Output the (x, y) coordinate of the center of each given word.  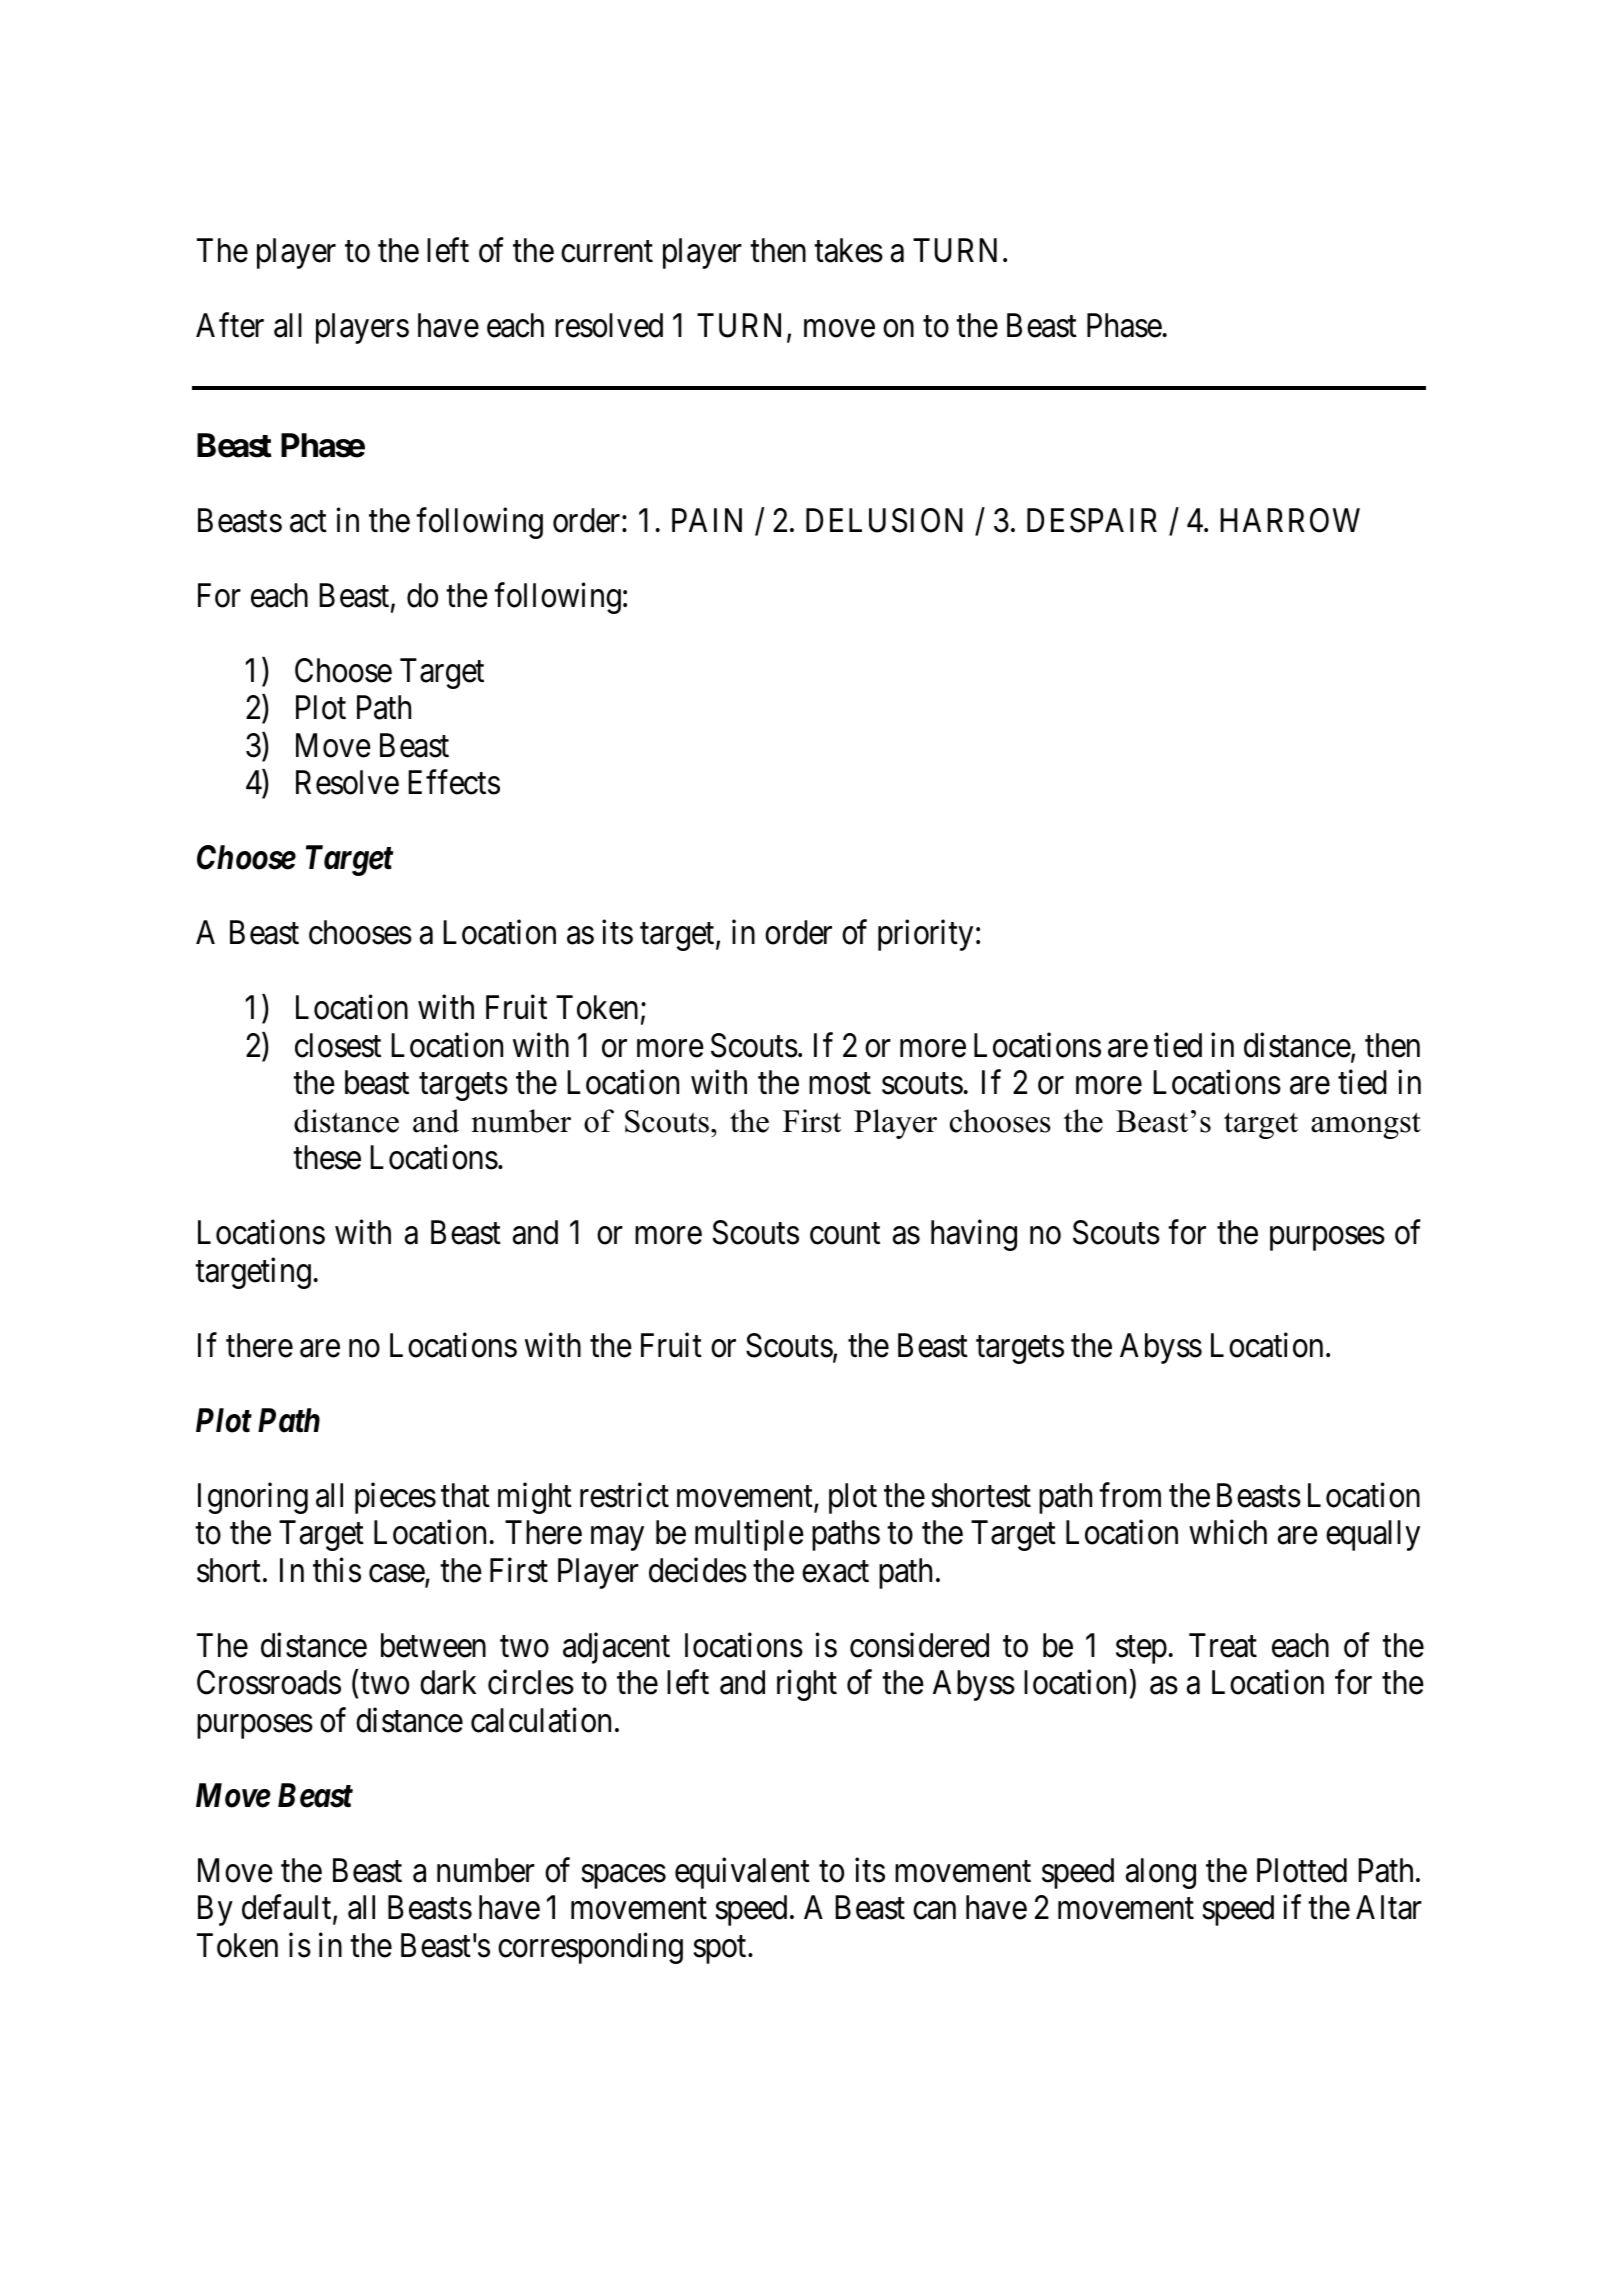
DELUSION (884, 520)
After (230, 325)
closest (338, 1045)
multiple (749, 1535)
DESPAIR (1092, 520)
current (607, 252)
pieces (395, 1498)
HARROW (1290, 520)
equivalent (742, 1873)
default (288, 1909)
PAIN (707, 520)
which (1228, 1532)
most (840, 1084)
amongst (1366, 1125)
